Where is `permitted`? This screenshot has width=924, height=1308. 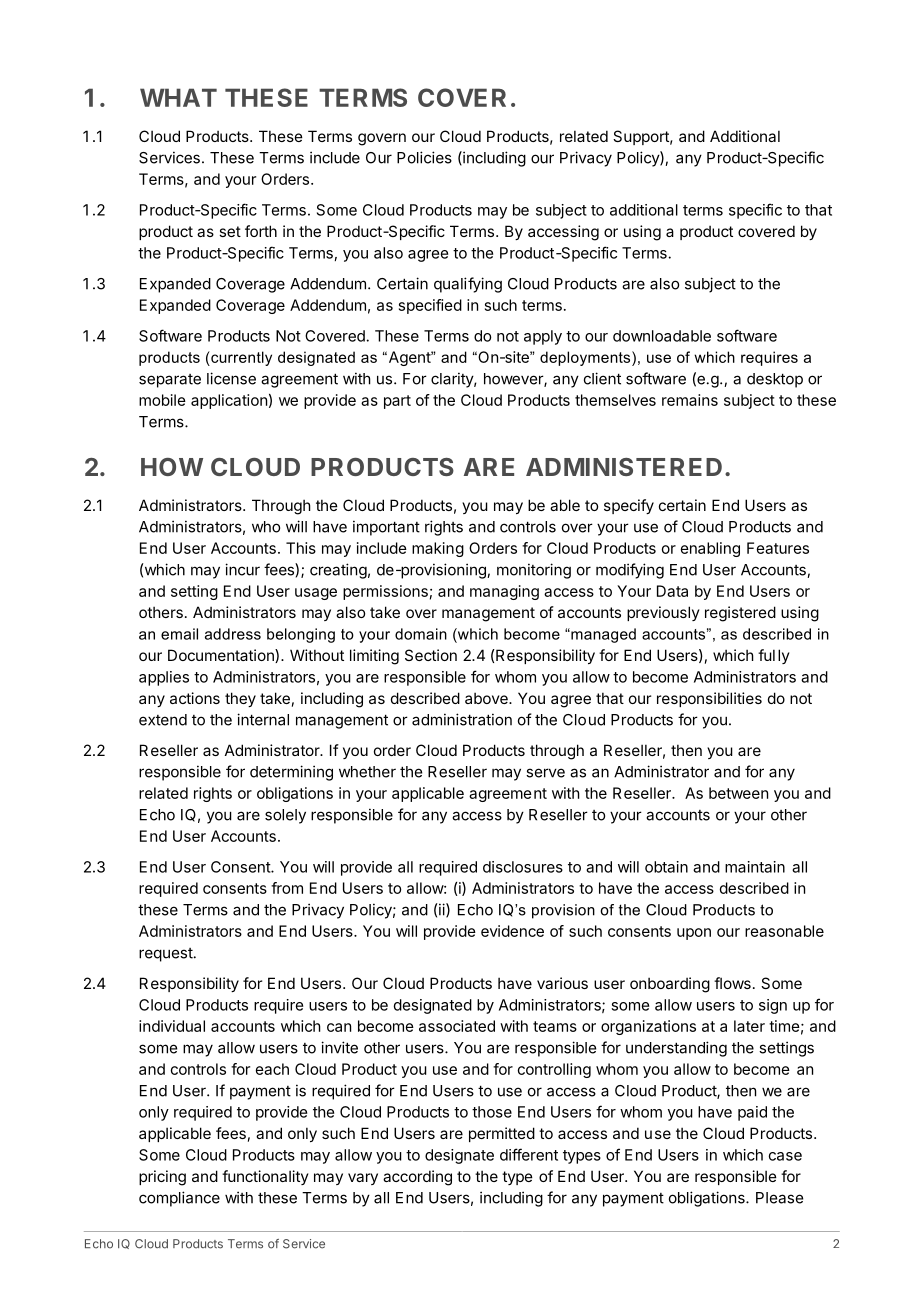 permitted is located at coordinates (502, 1134).
